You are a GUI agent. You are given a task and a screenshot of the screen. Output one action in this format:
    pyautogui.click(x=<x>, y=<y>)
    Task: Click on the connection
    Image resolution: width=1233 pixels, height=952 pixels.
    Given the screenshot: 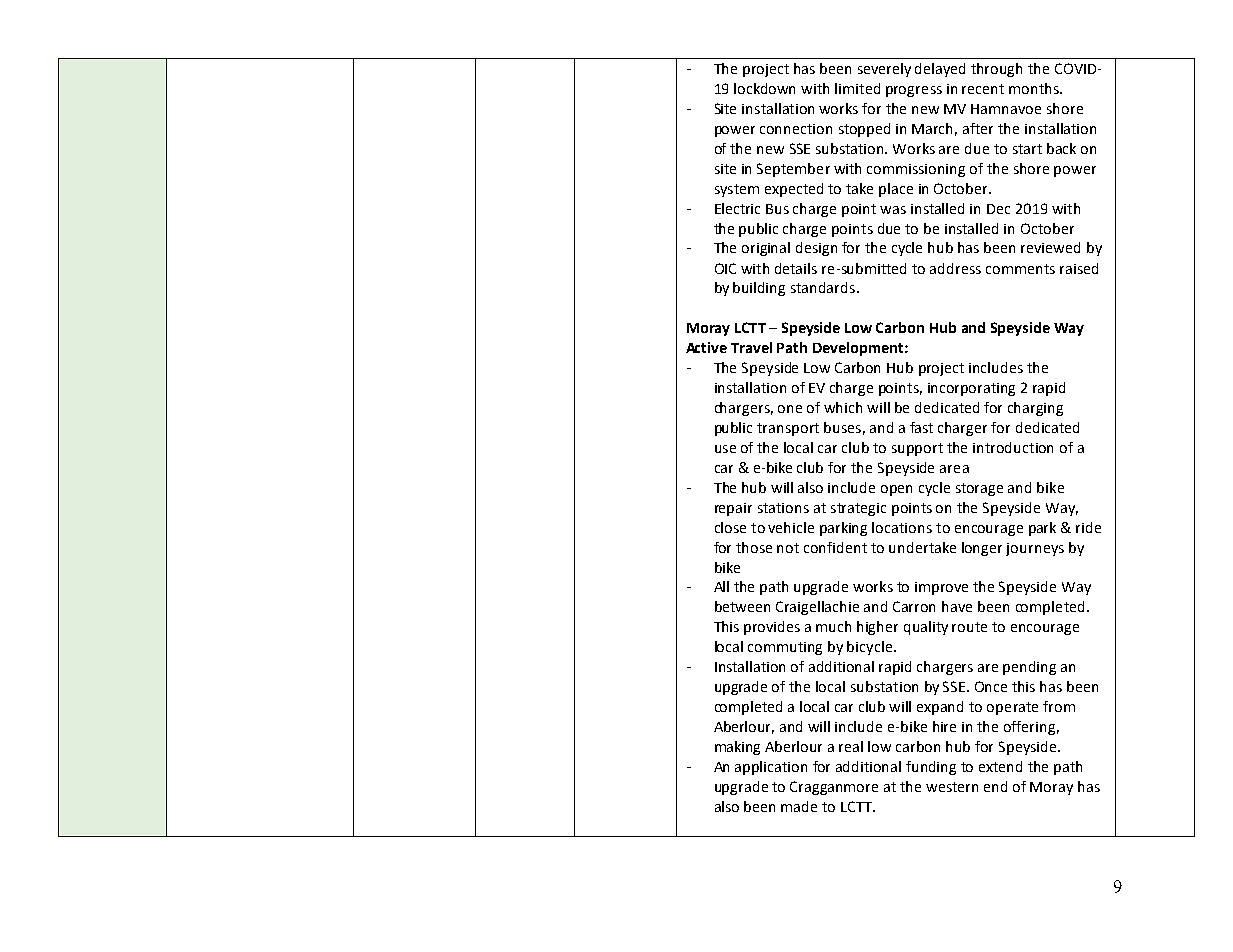 What is the action you would take?
    pyautogui.click(x=796, y=129)
